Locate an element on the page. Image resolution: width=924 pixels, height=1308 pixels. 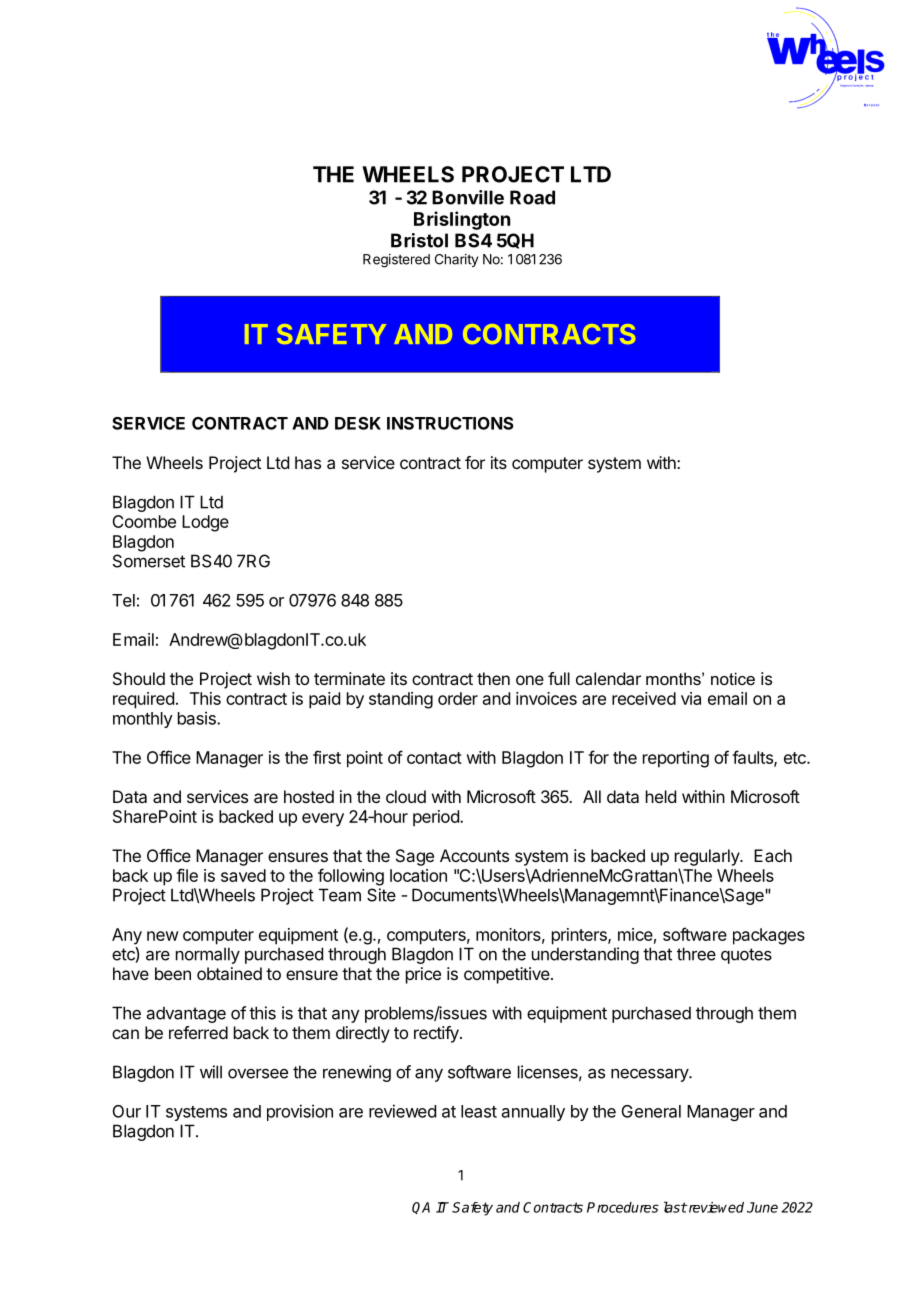
Registered is located at coordinates (396, 261).
